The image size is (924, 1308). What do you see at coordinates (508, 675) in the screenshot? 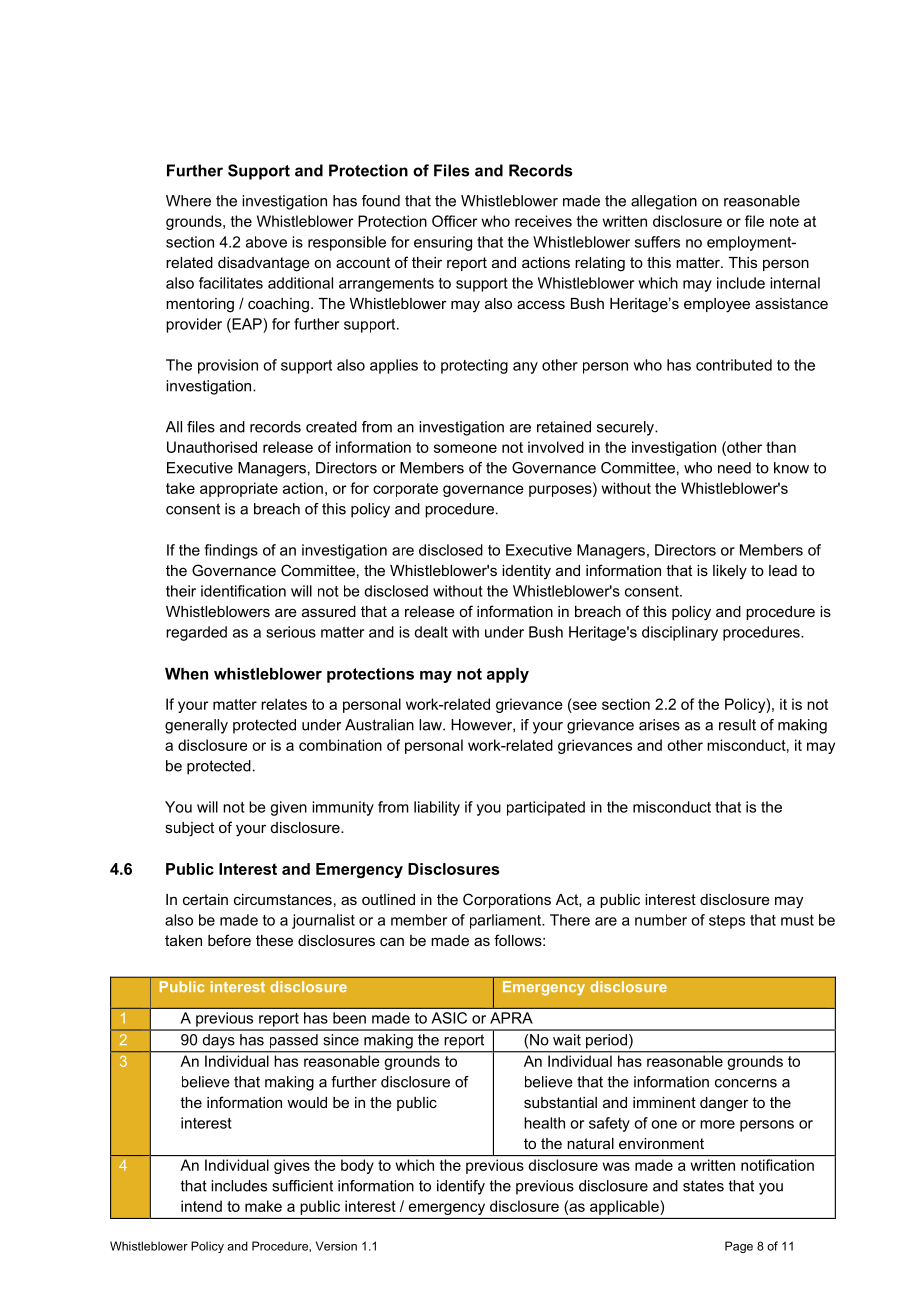
I see `apply` at bounding box center [508, 675].
